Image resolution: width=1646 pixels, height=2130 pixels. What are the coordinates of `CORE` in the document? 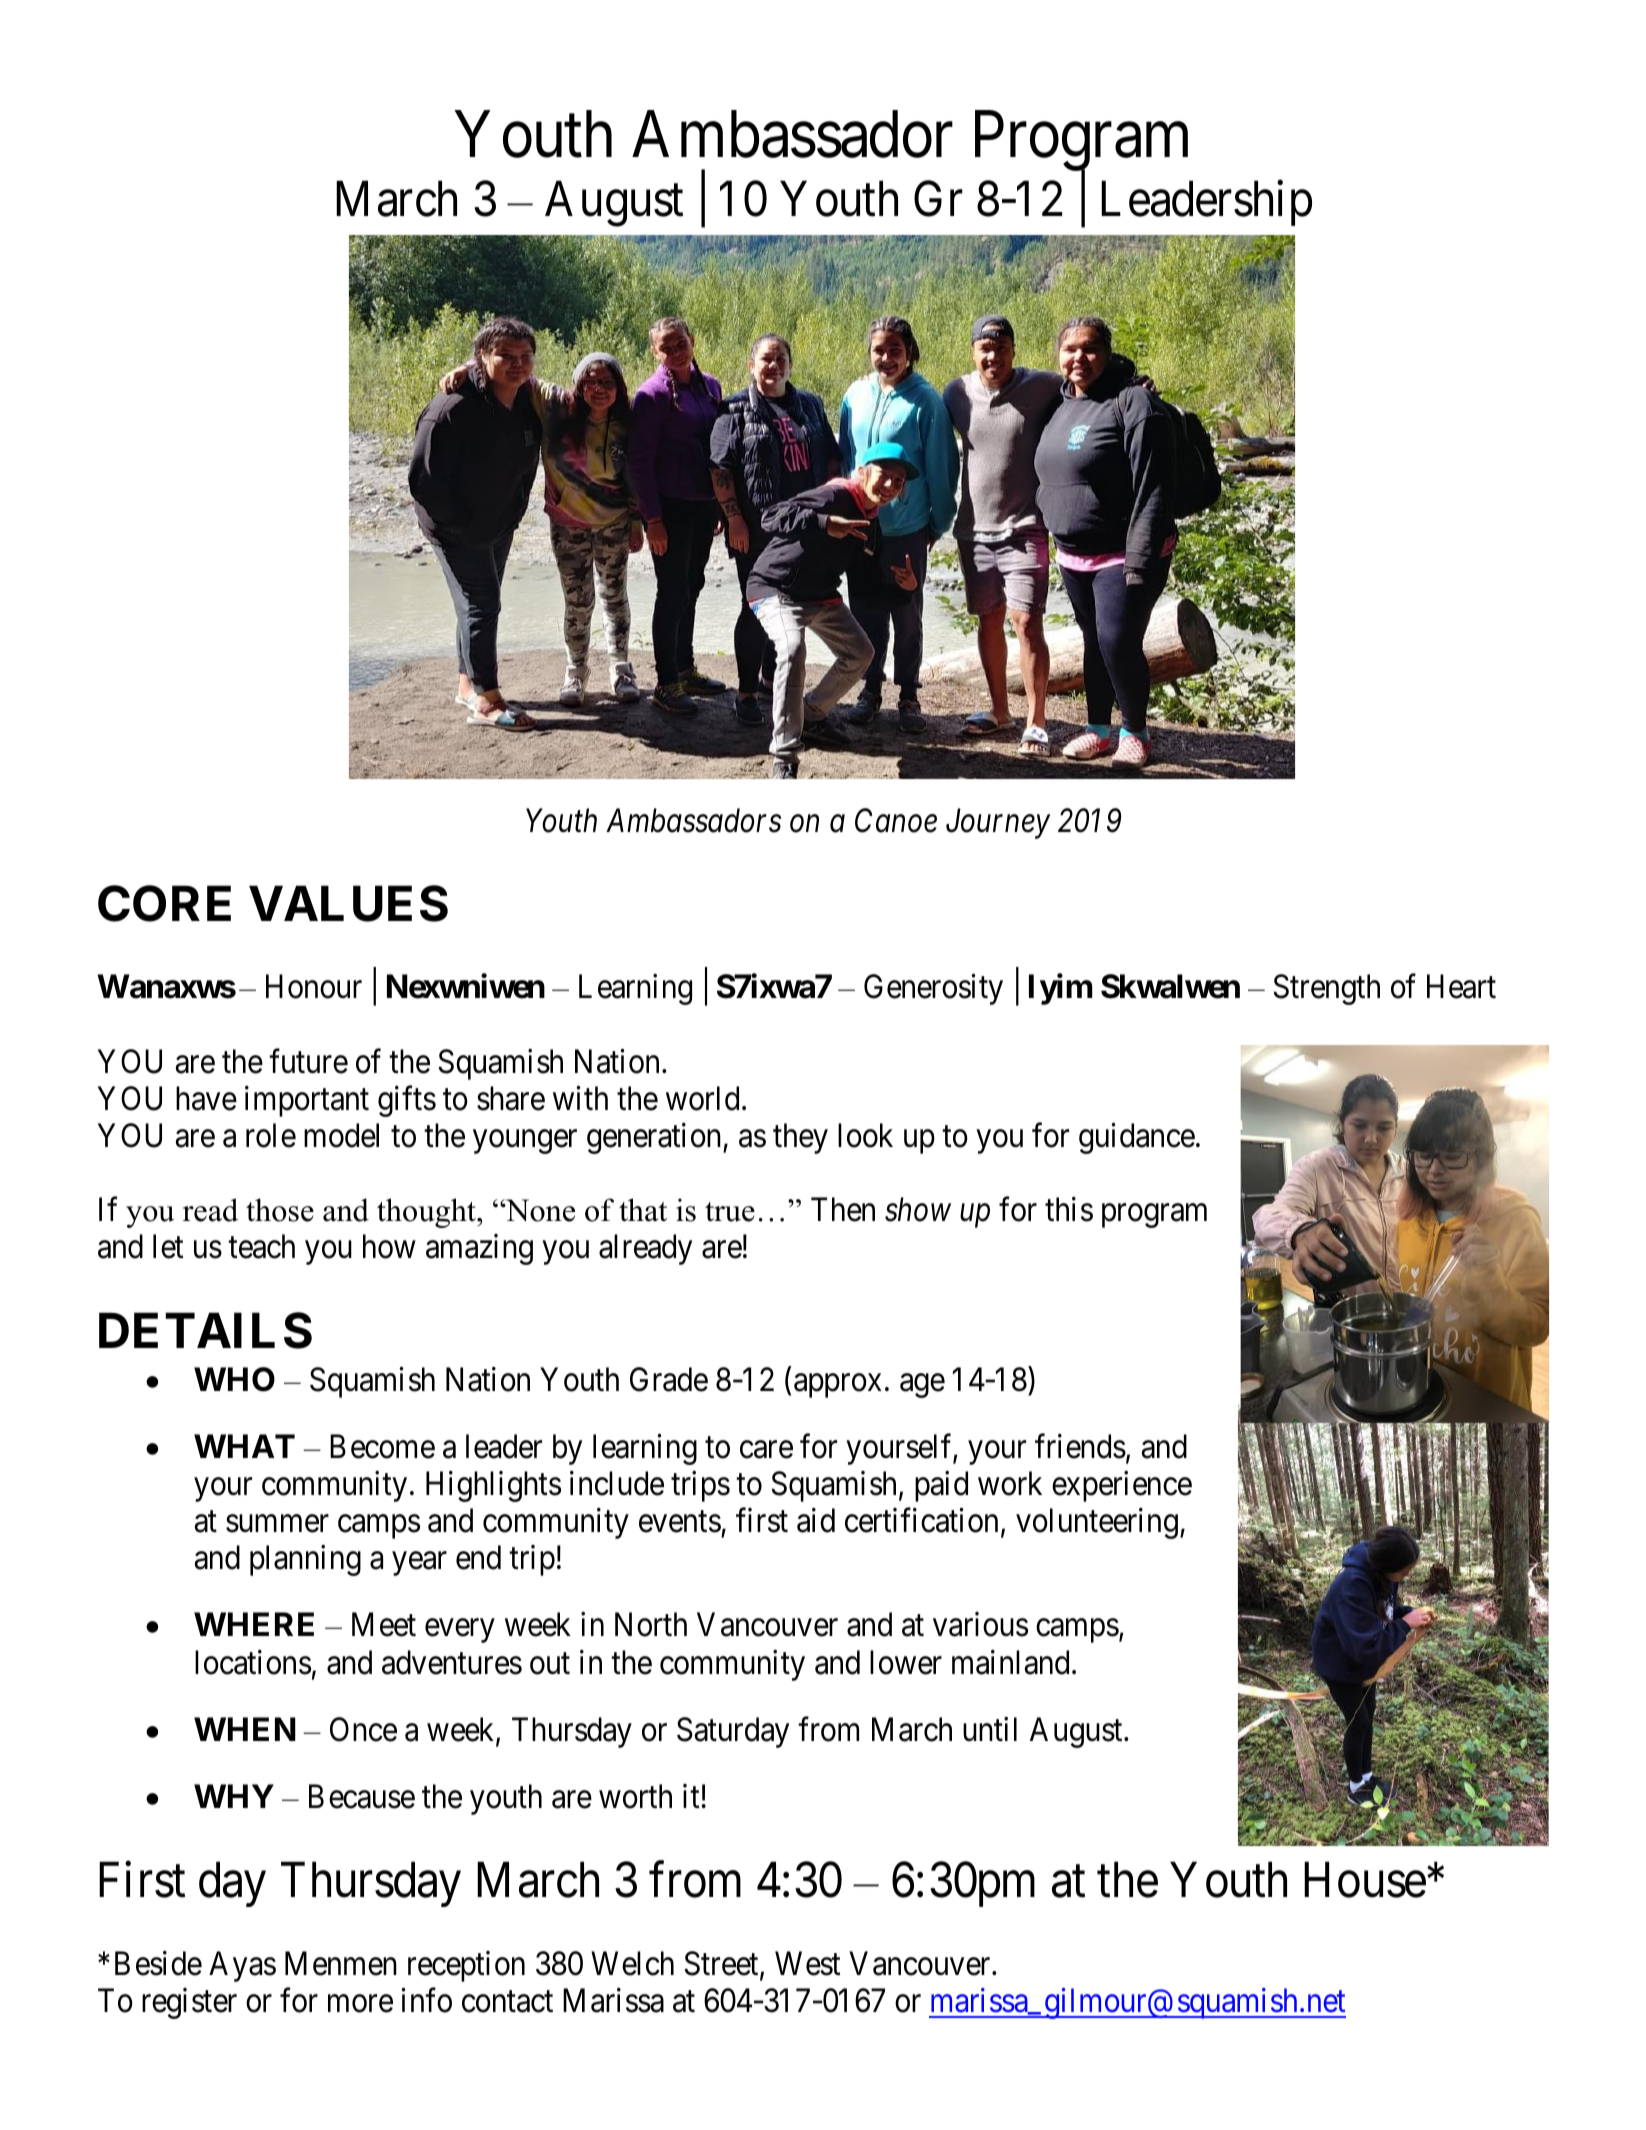 It's located at (164, 904).
